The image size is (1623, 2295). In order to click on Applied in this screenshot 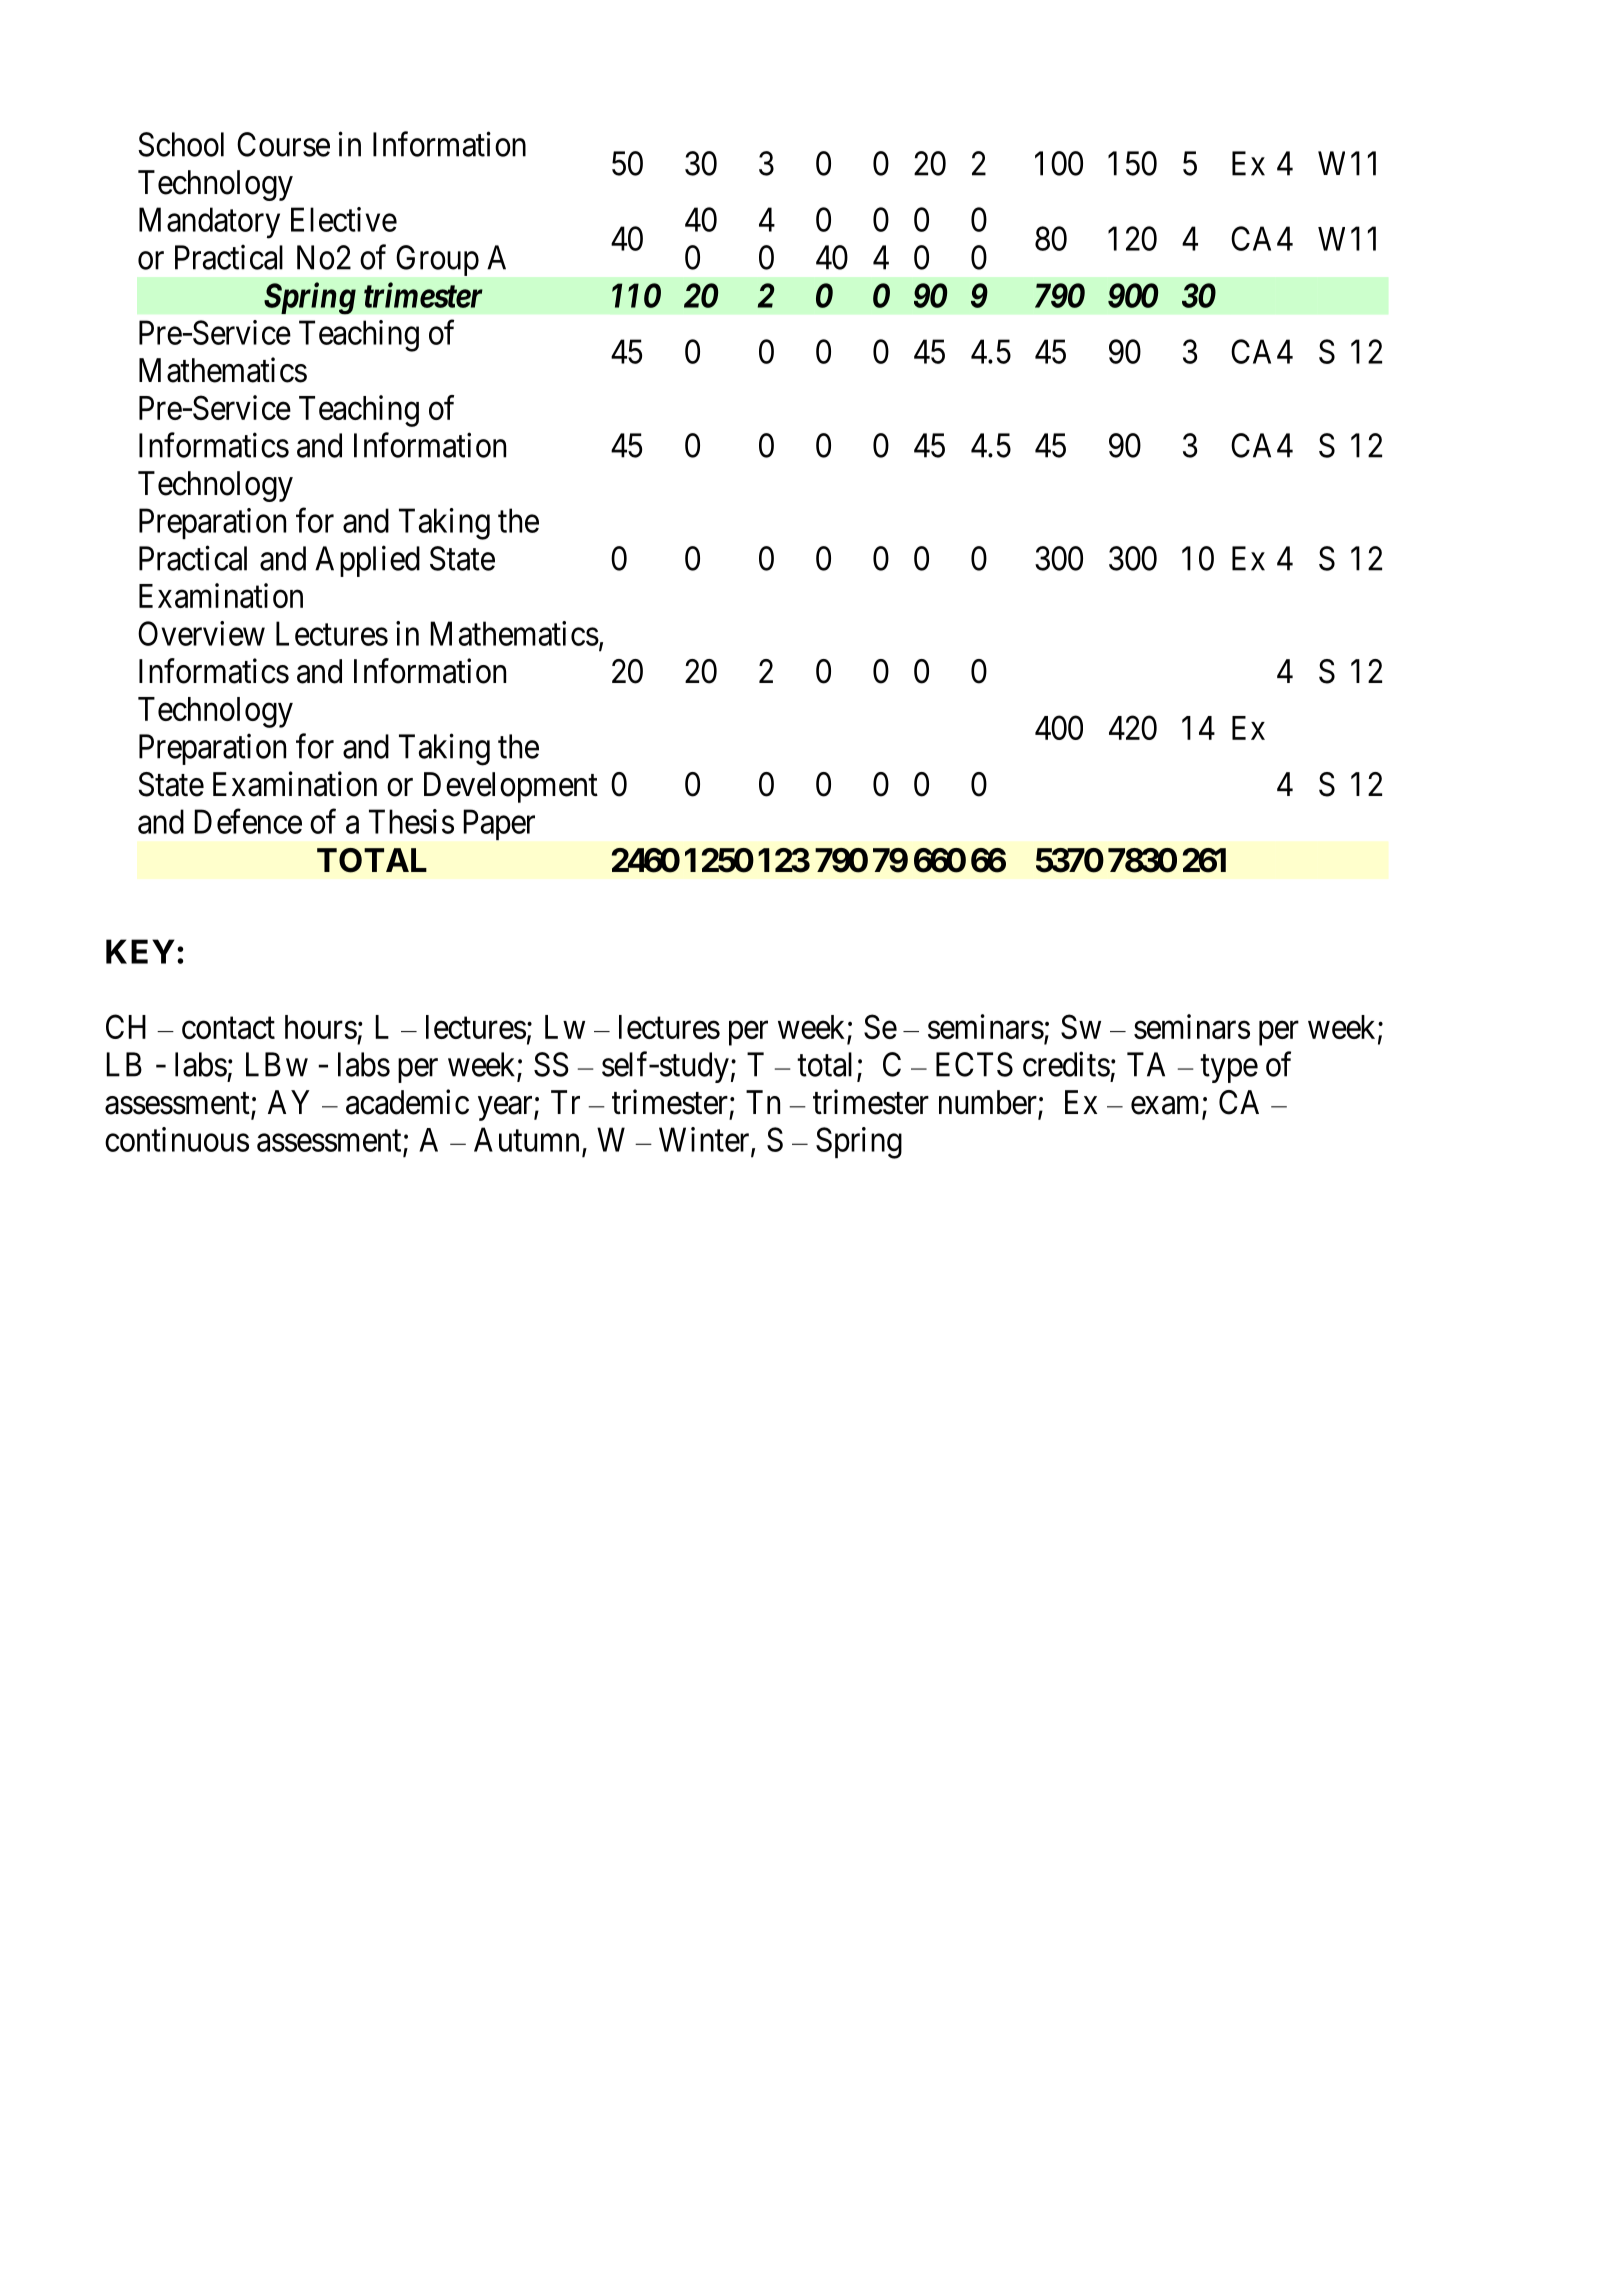, I will do `click(367, 561)`.
